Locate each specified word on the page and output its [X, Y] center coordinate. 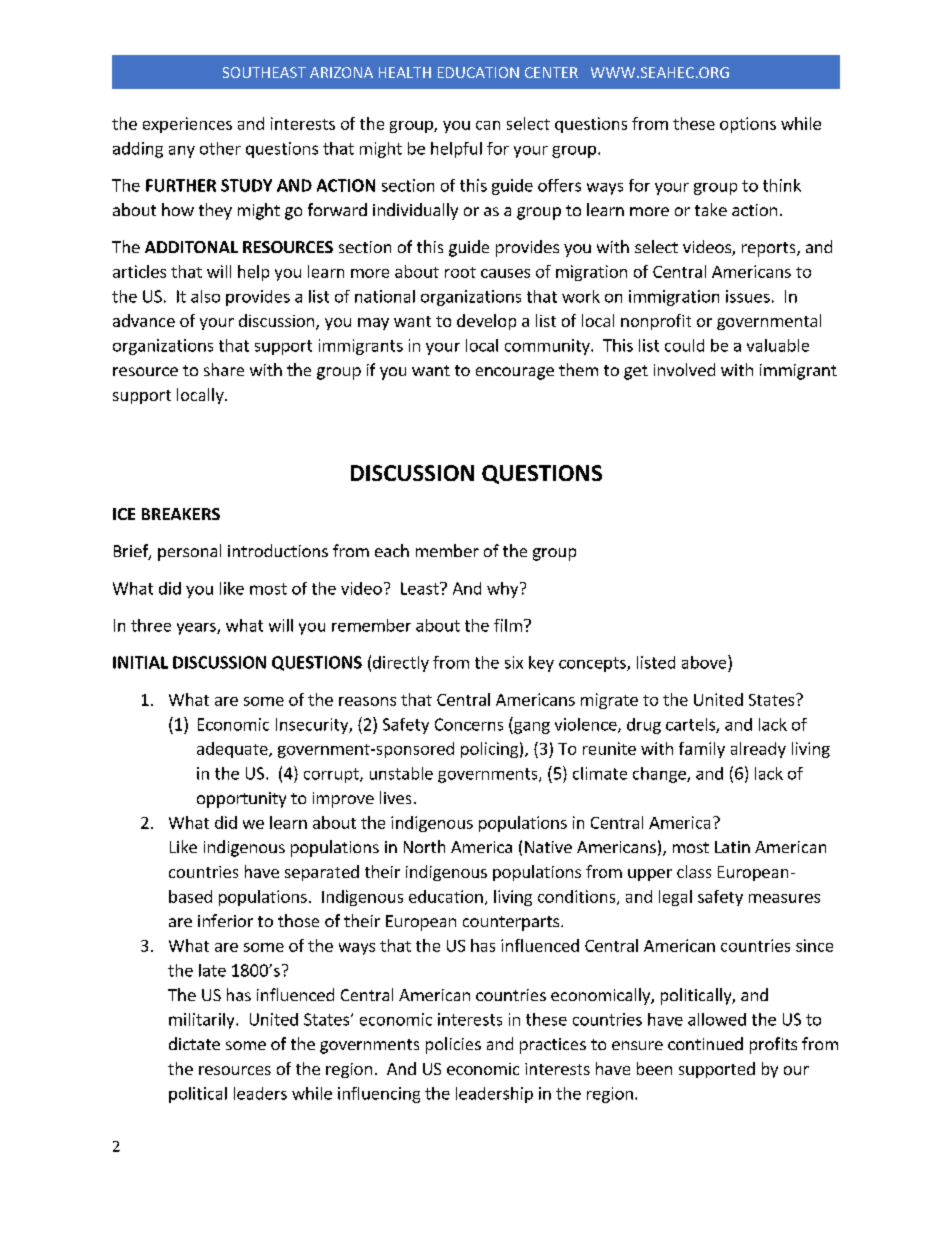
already [758, 750]
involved [684, 369]
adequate [233, 750]
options [748, 125]
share [224, 369]
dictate [194, 1043]
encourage [515, 373]
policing [489, 750]
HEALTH [405, 72]
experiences [187, 125]
